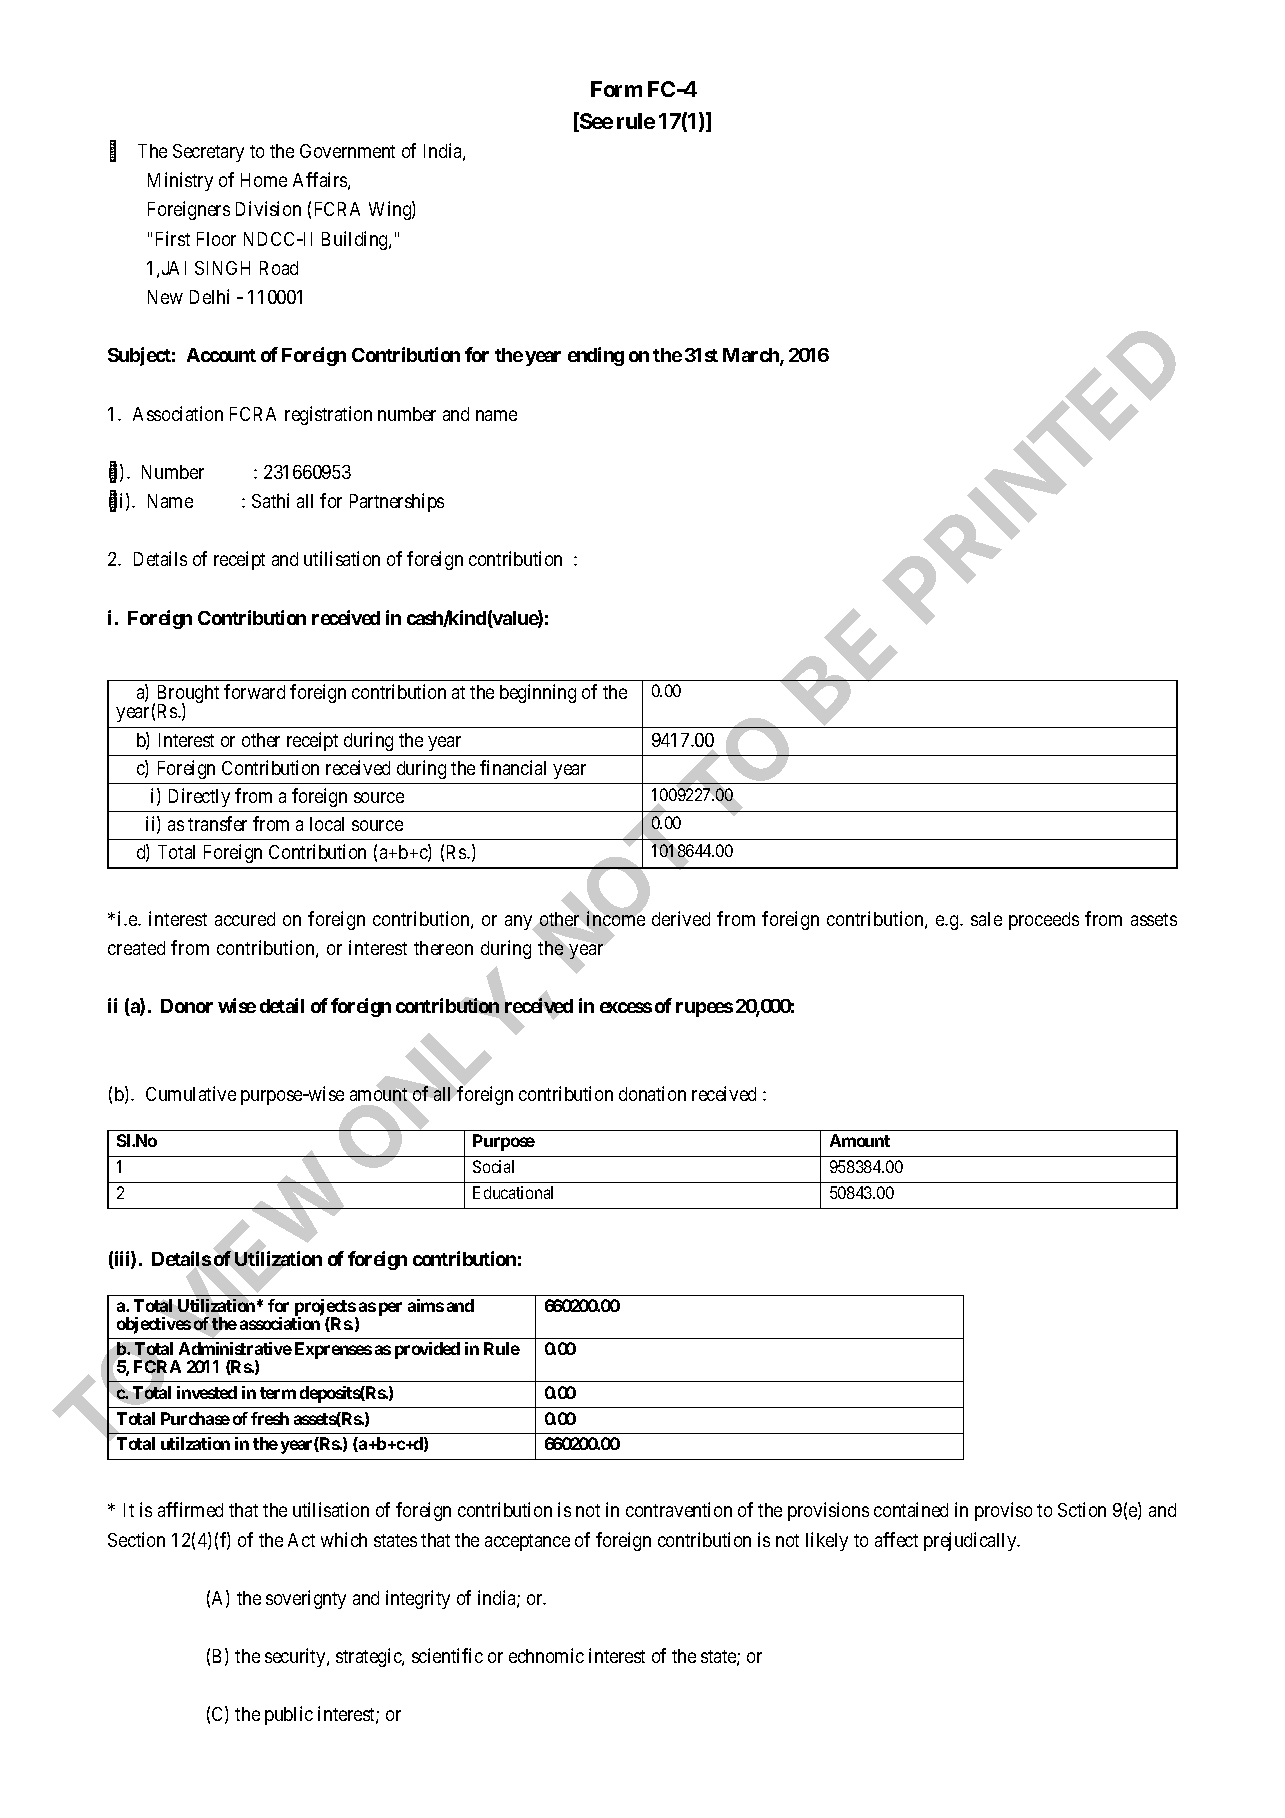  Describe the element at coordinates (616, 89) in the screenshot. I see `Form` at that location.
